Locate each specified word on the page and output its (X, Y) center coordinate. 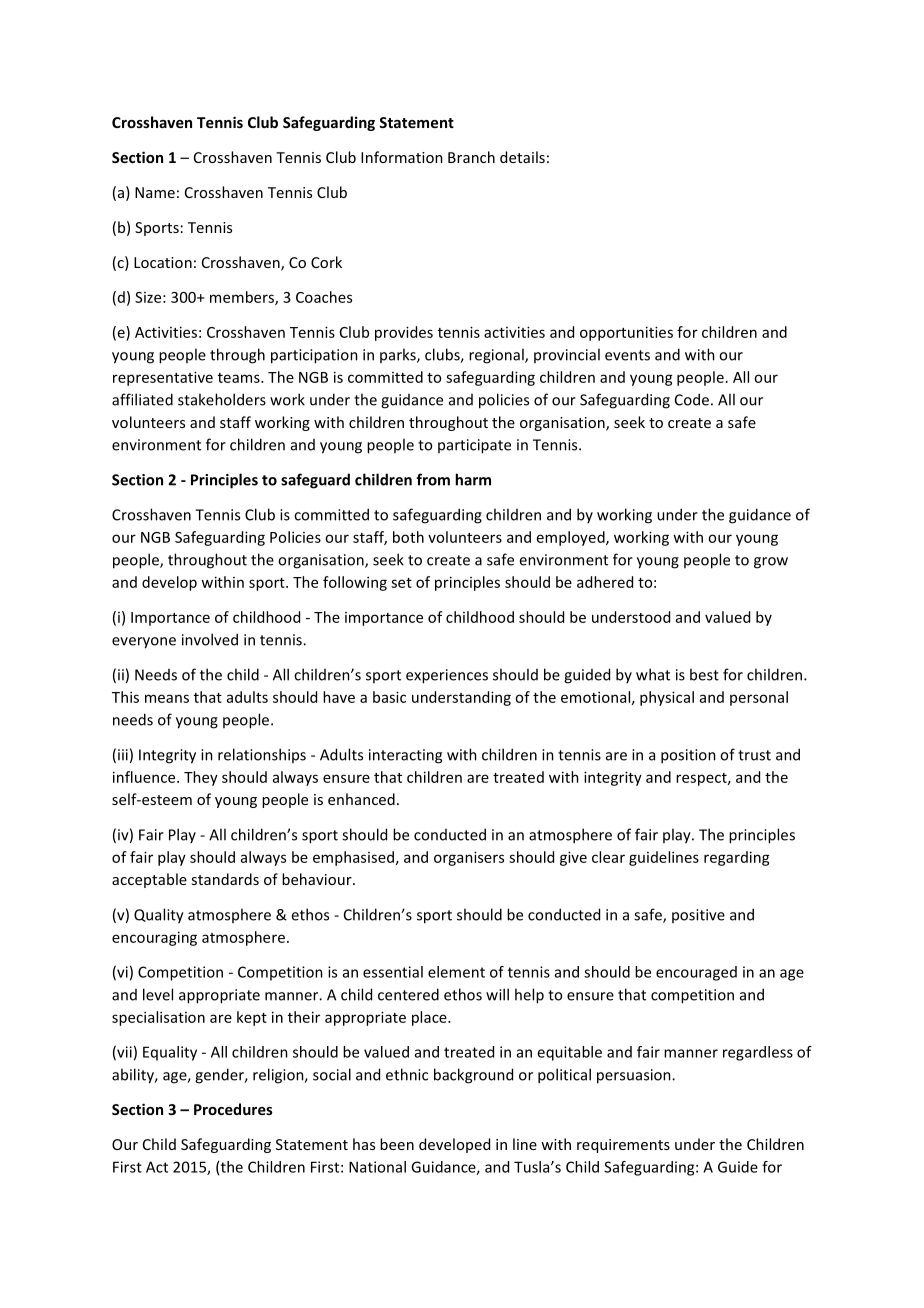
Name (155, 192)
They (201, 778)
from (433, 479)
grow (771, 563)
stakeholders (222, 399)
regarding (737, 858)
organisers (469, 858)
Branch (471, 157)
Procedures (233, 1109)
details (522, 157)
